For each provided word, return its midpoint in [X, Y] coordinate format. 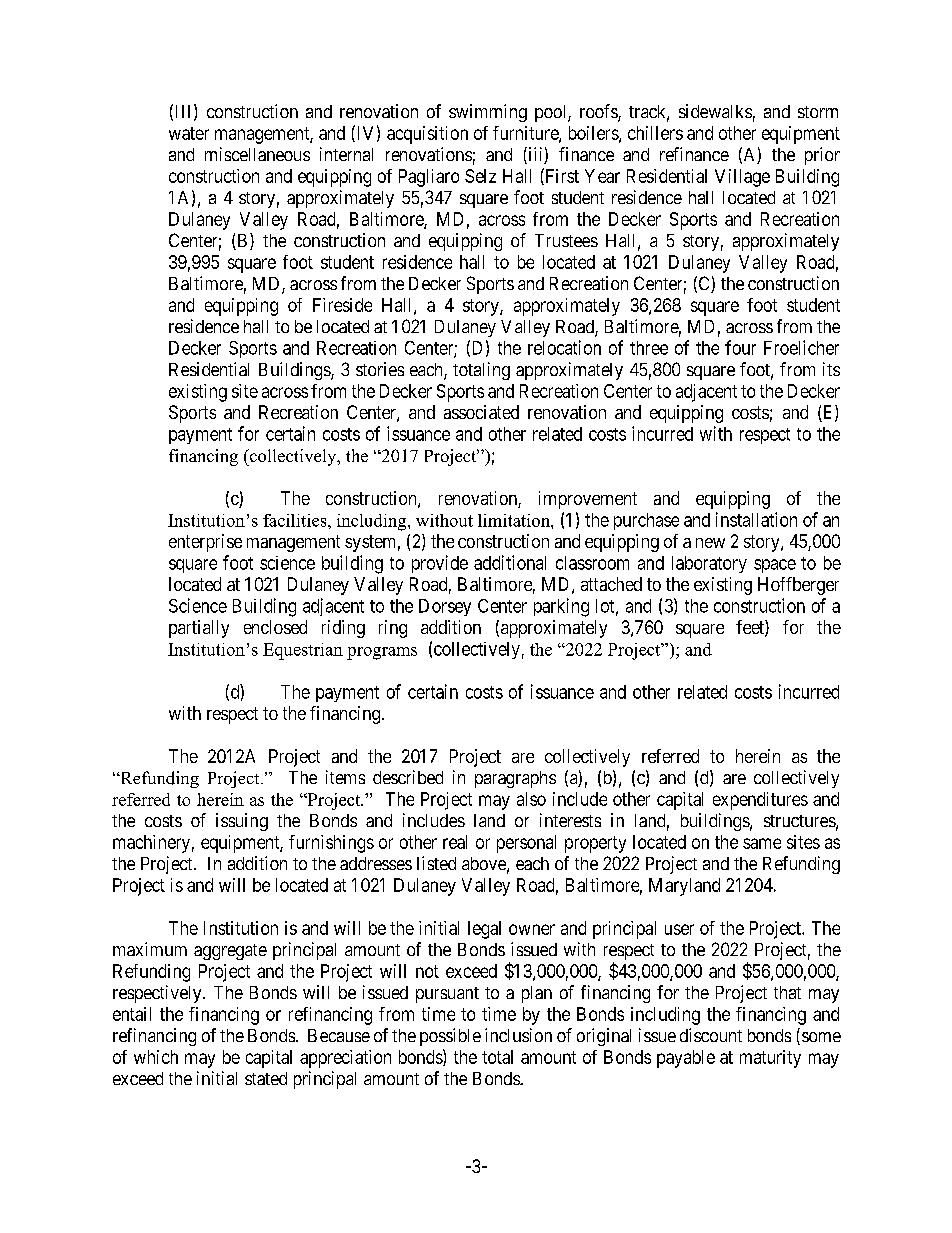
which [156, 1057]
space [775, 566]
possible [450, 1037]
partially [199, 629]
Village [742, 178]
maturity [770, 1059]
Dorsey [445, 607]
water [189, 133]
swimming [488, 113]
